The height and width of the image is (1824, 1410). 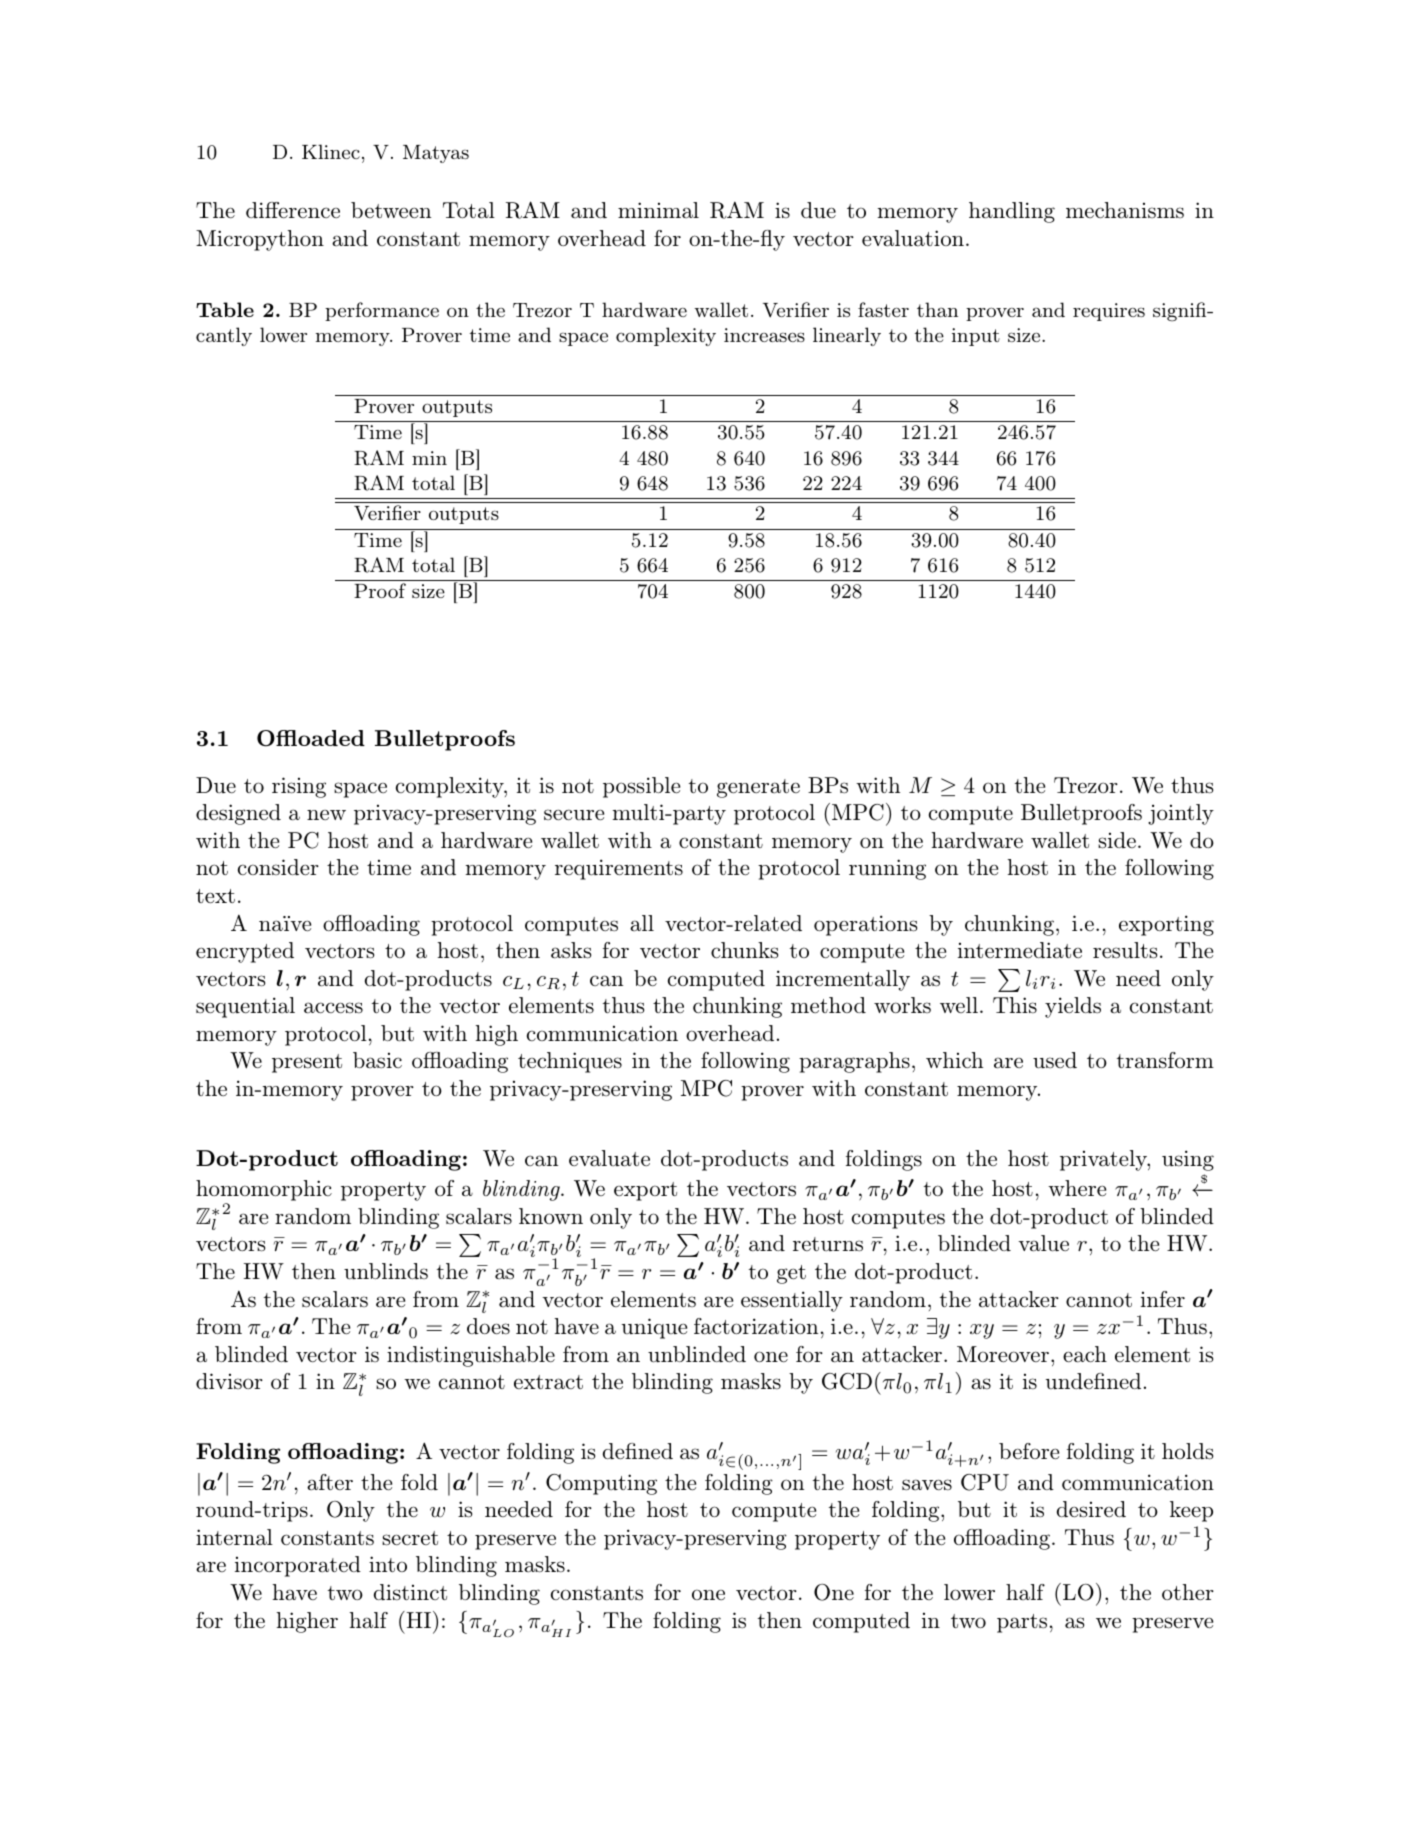 I want to click on homomorphic, so click(x=264, y=1192).
